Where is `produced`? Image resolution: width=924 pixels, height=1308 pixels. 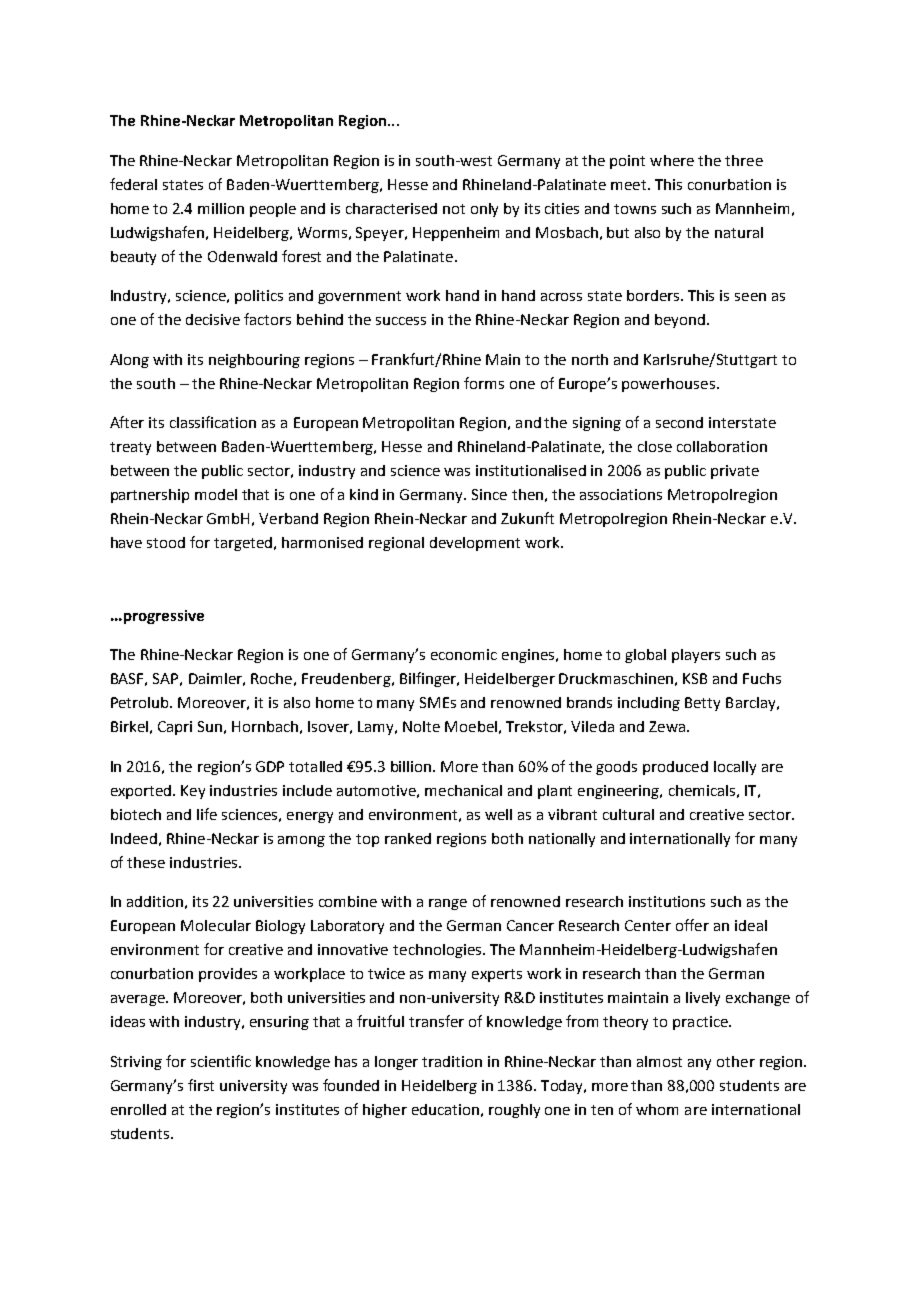 produced is located at coordinates (675, 768).
